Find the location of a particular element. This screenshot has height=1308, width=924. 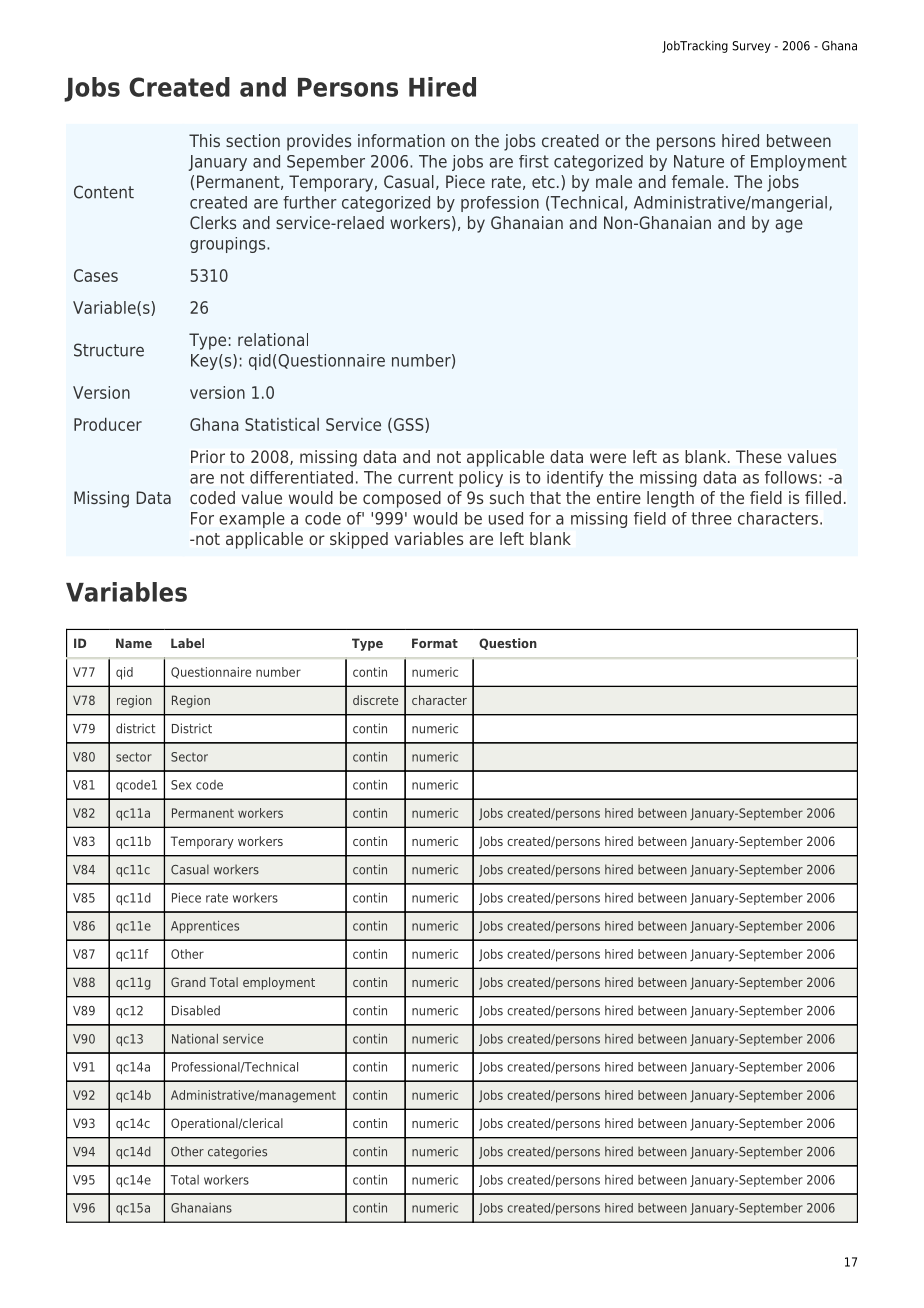

National is located at coordinates (195, 1039).
